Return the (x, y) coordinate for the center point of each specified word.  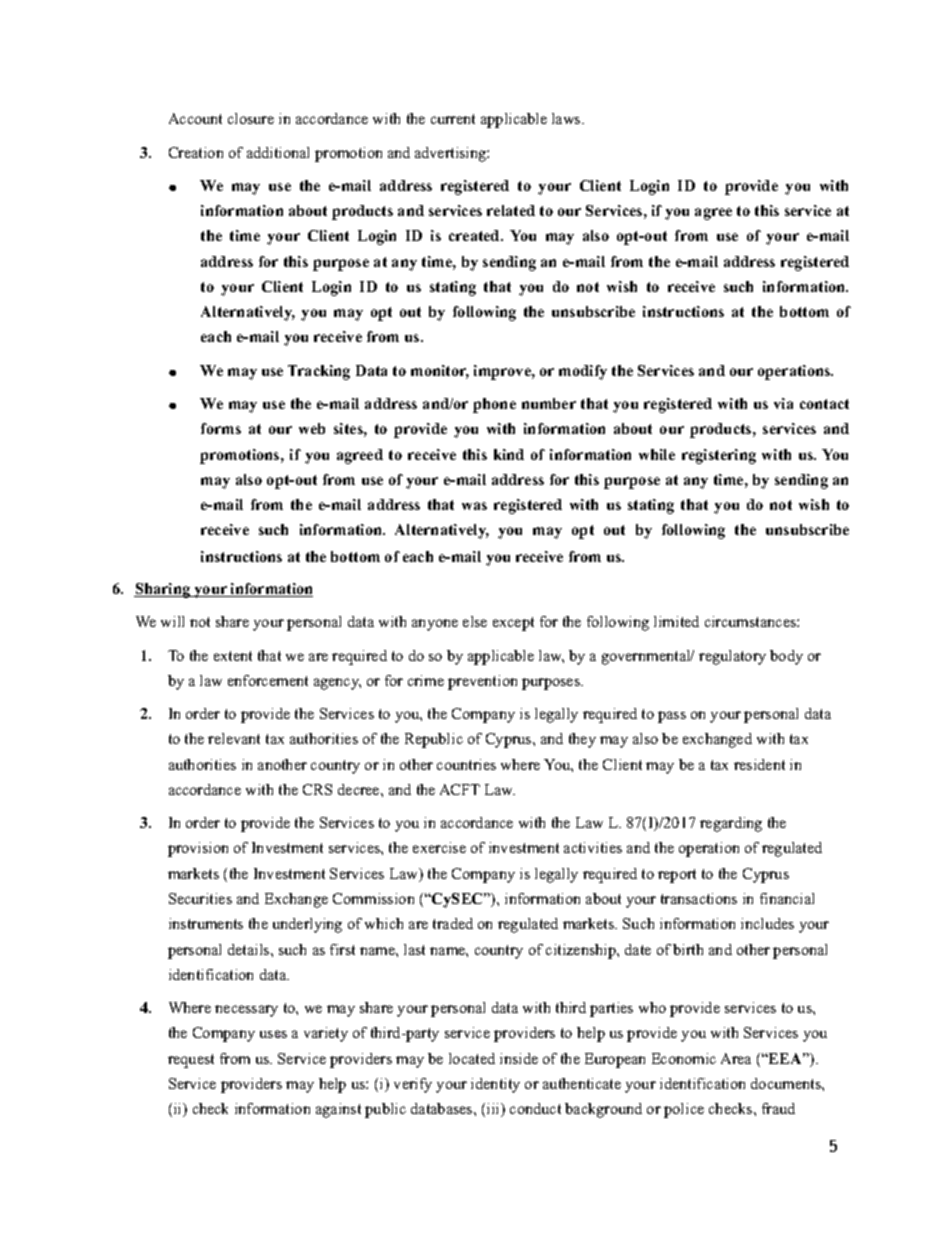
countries (466, 764)
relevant (234, 738)
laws (567, 118)
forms (221, 428)
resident (759, 764)
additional (278, 152)
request (191, 1061)
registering (719, 456)
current (453, 119)
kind (509, 454)
